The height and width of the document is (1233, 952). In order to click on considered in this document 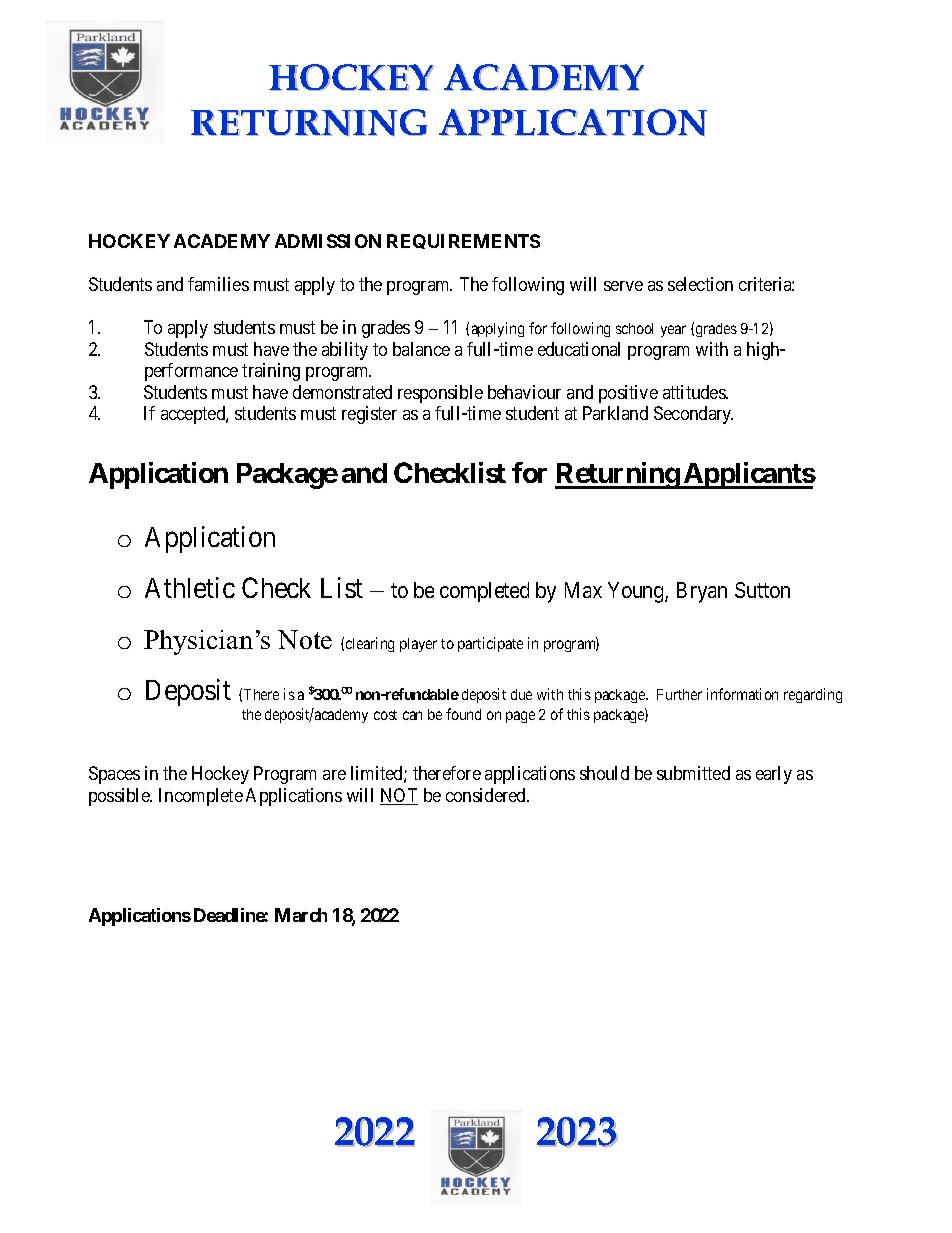, I will do `click(487, 795)`.
